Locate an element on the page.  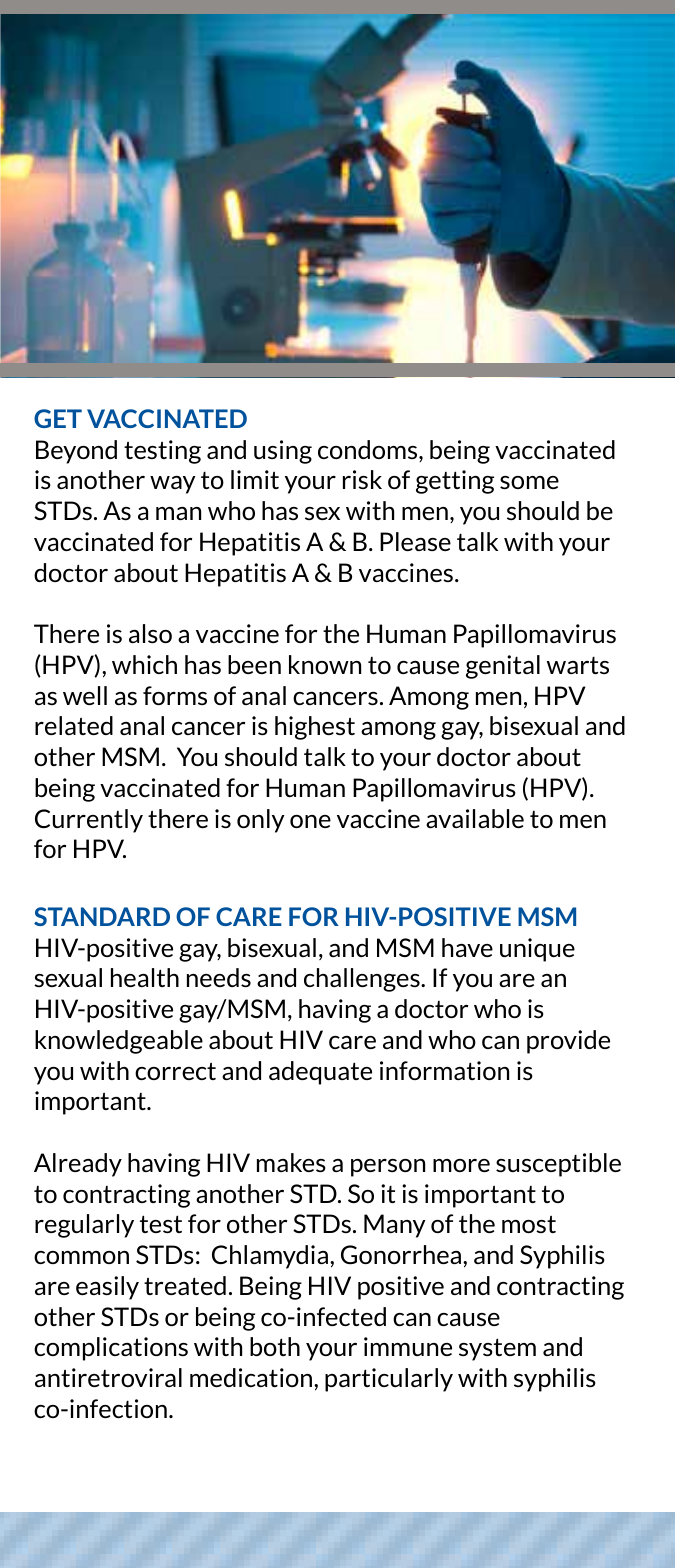
way is located at coordinates (173, 485).
